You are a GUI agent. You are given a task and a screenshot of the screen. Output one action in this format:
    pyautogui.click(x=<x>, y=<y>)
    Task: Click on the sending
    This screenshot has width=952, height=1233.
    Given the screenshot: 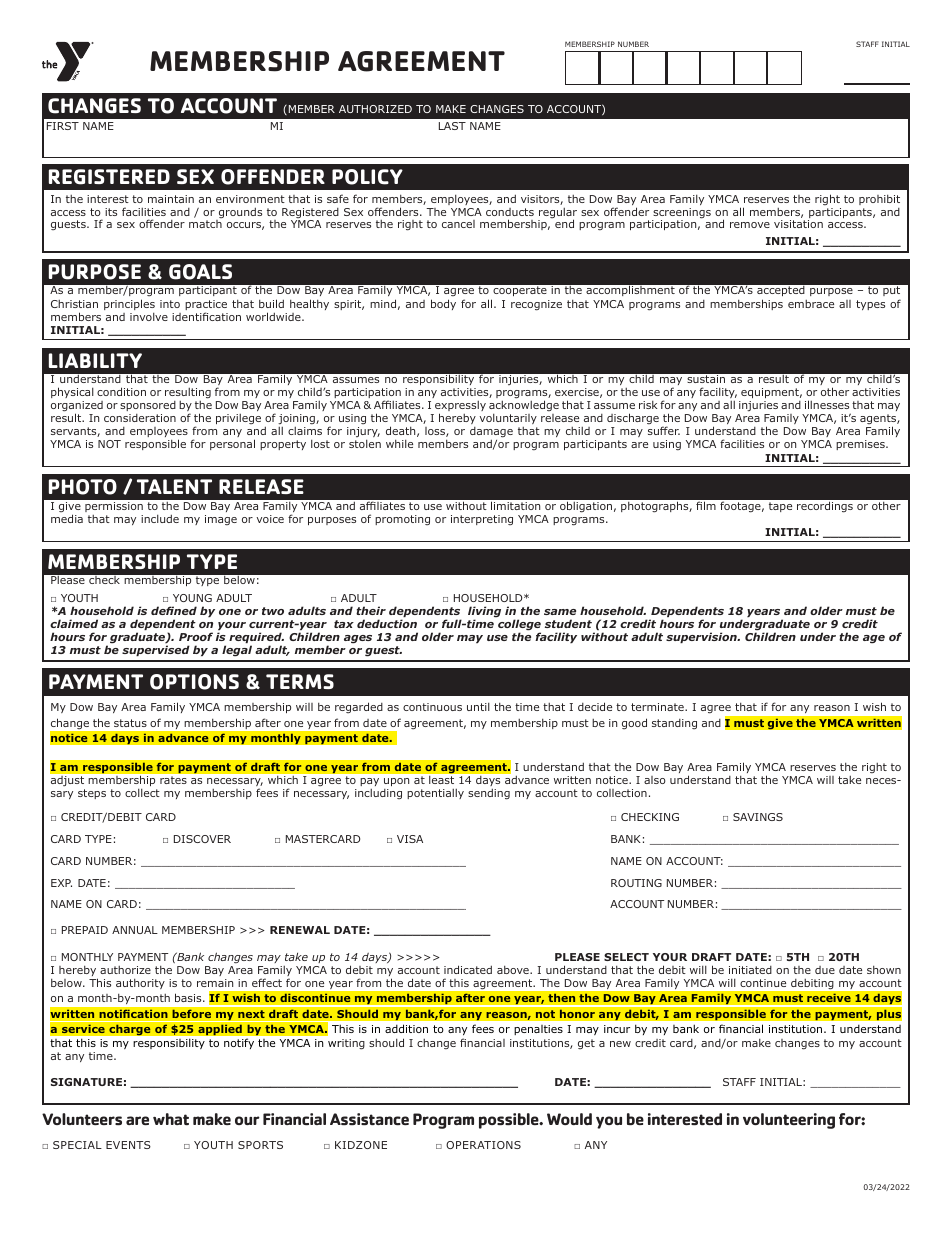 What is the action you would take?
    pyautogui.click(x=489, y=794)
